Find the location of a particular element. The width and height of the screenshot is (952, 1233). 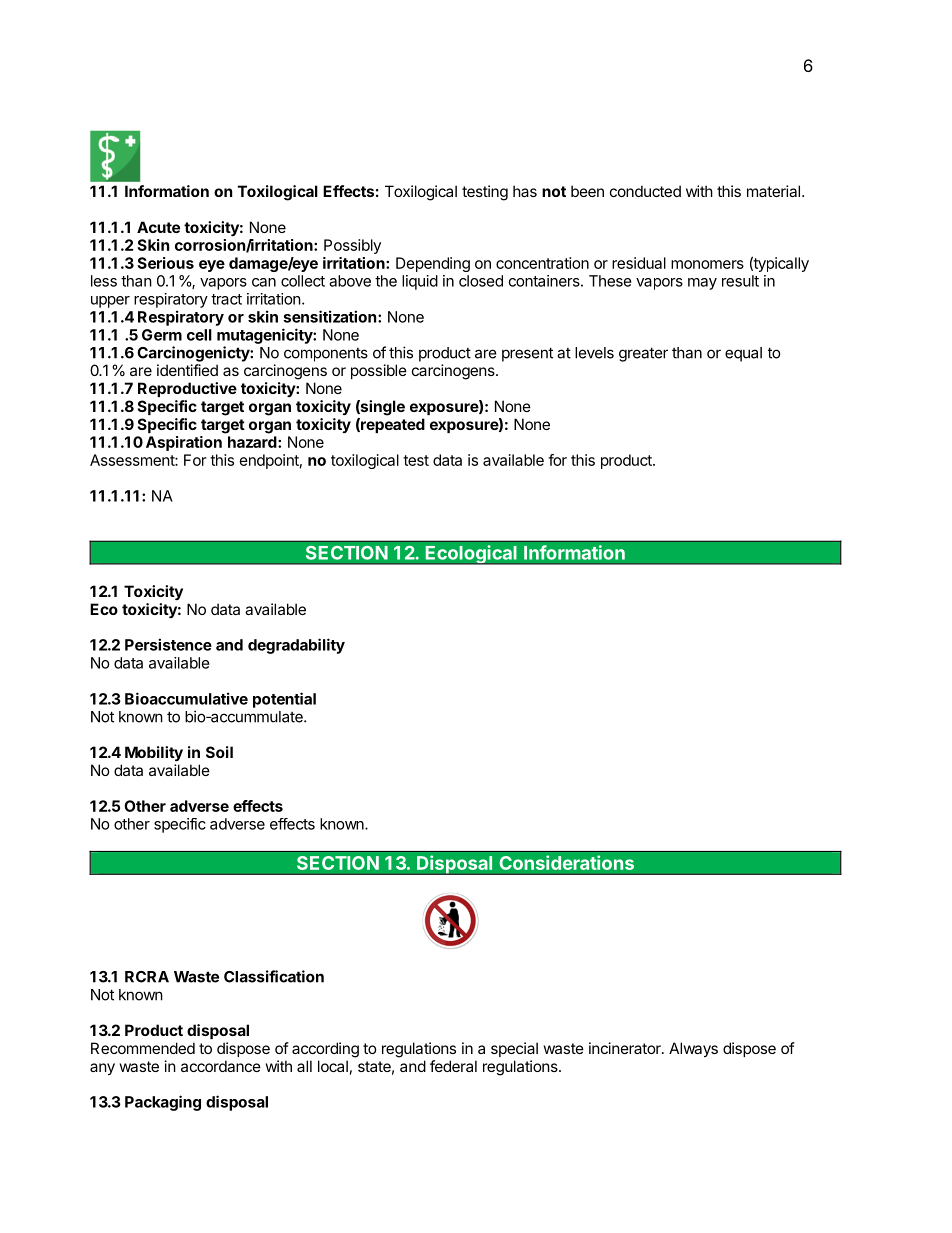

incinerator is located at coordinates (626, 1048).
